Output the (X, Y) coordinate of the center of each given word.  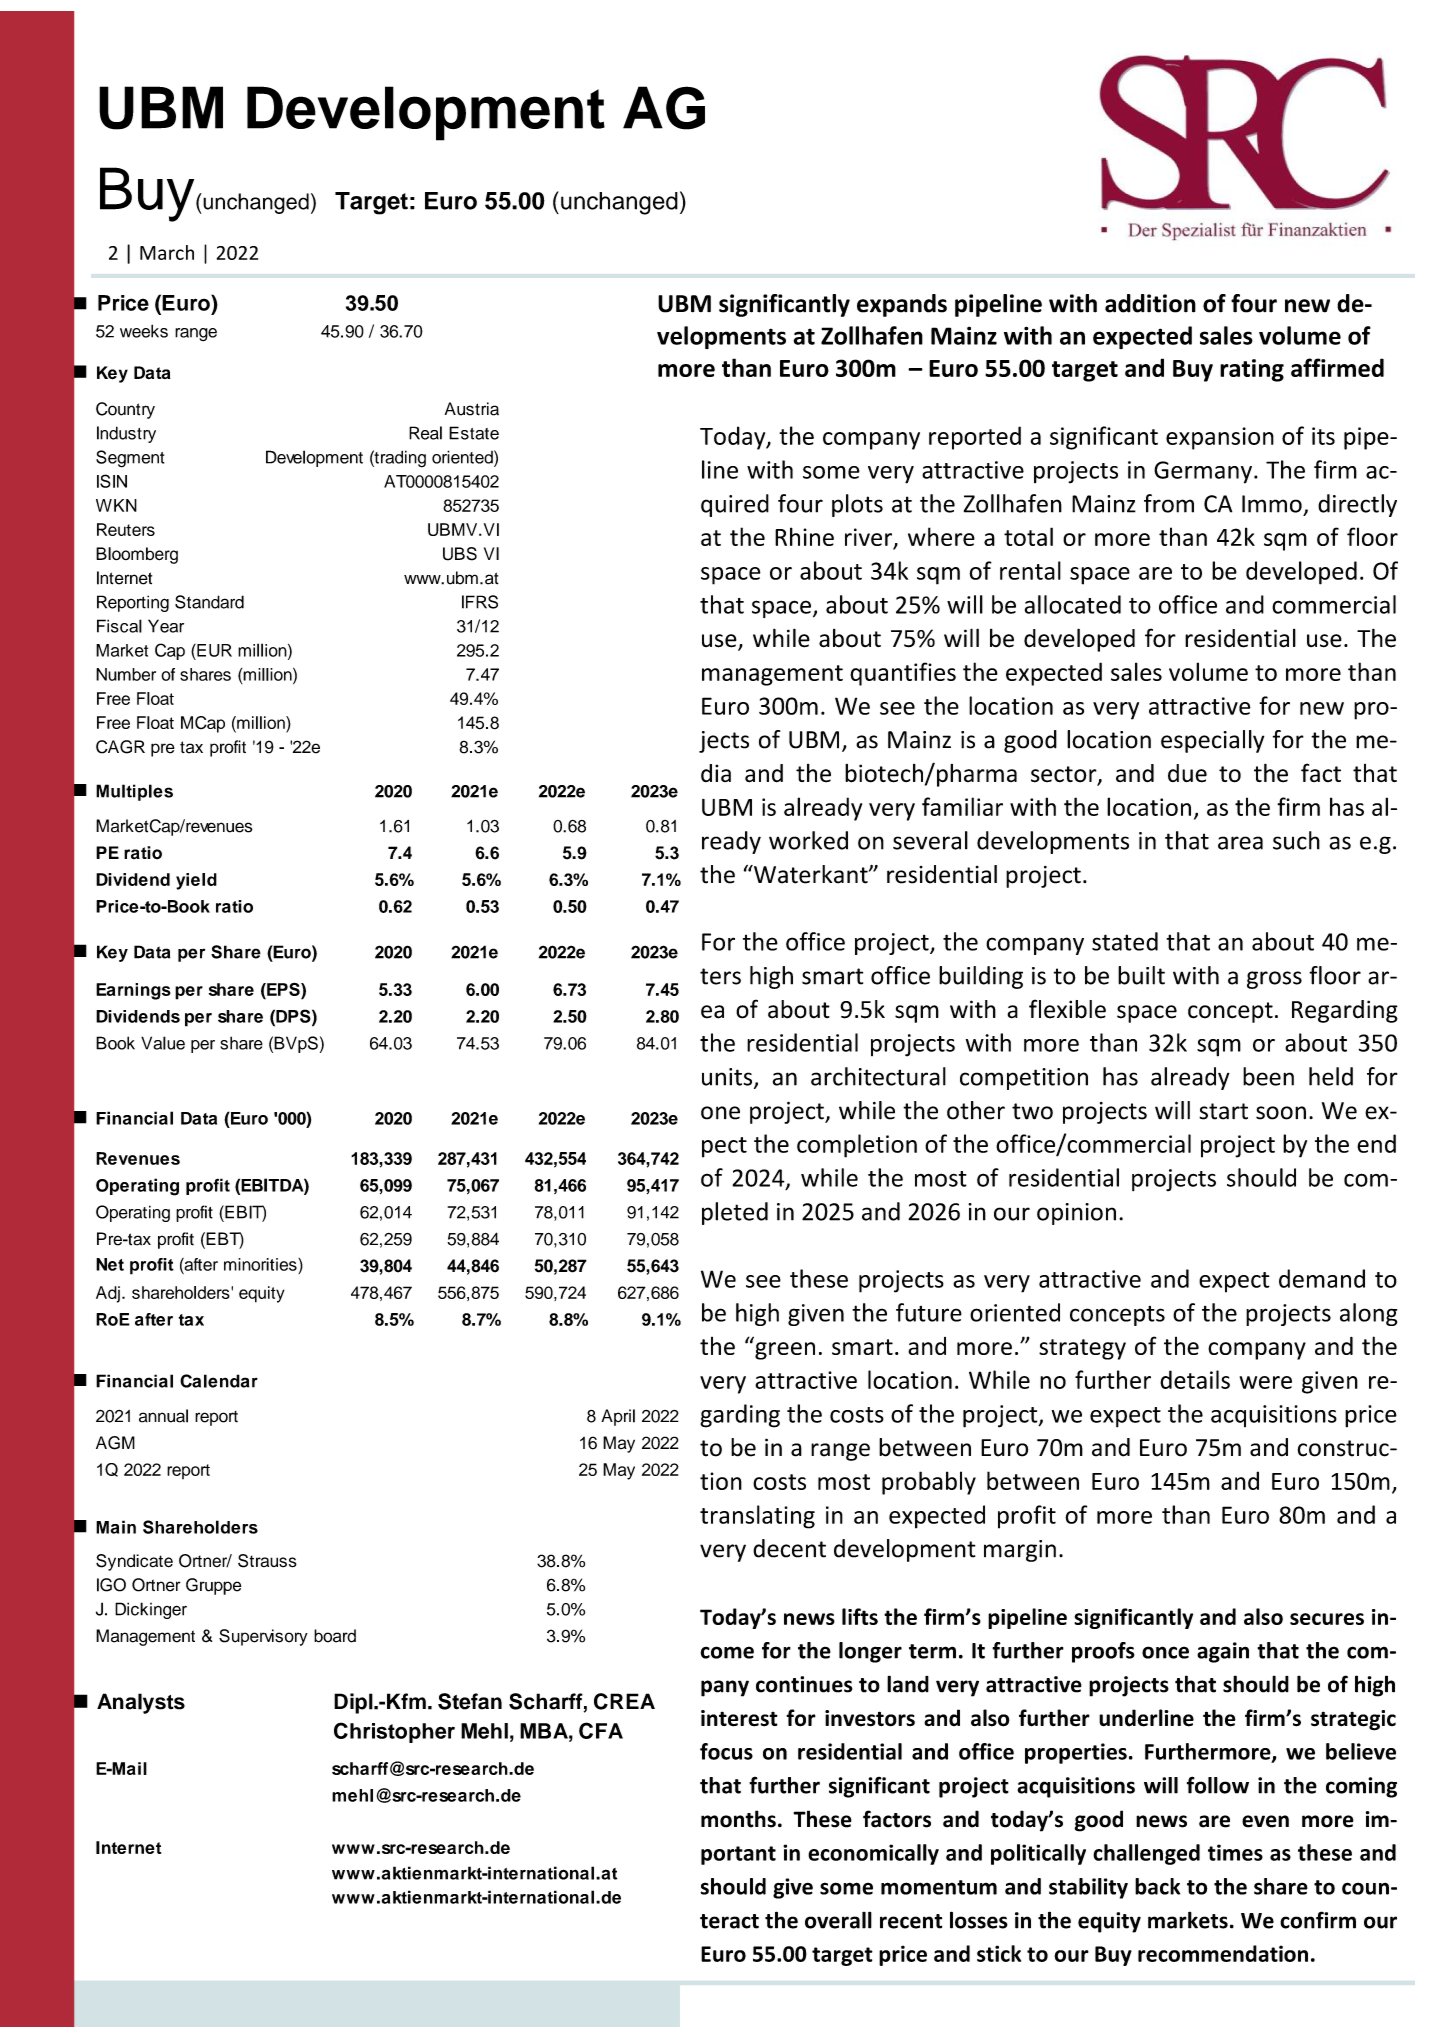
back (1157, 1886)
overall (838, 1920)
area (1240, 843)
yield (196, 881)
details (1195, 1379)
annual (163, 1416)
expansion (1220, 438)
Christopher (394, 1732)
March (167, 252)
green (785, 1351)
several (930, 840)
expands (902, 305)
